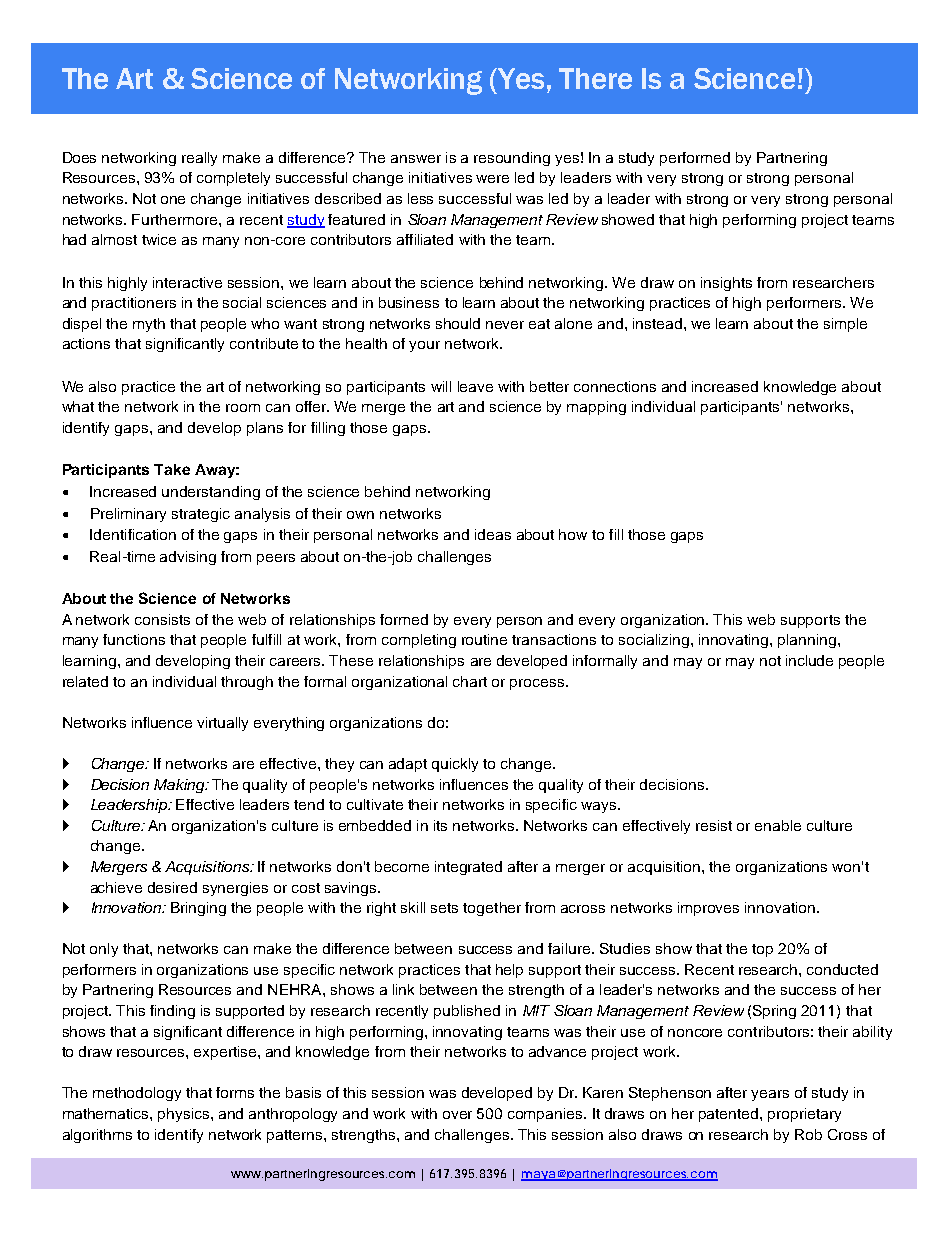 This screenshot has height=1233, width=952. Describe the element at coordinates (512, 159) in the screenshot. I see `resounding` at that location.
